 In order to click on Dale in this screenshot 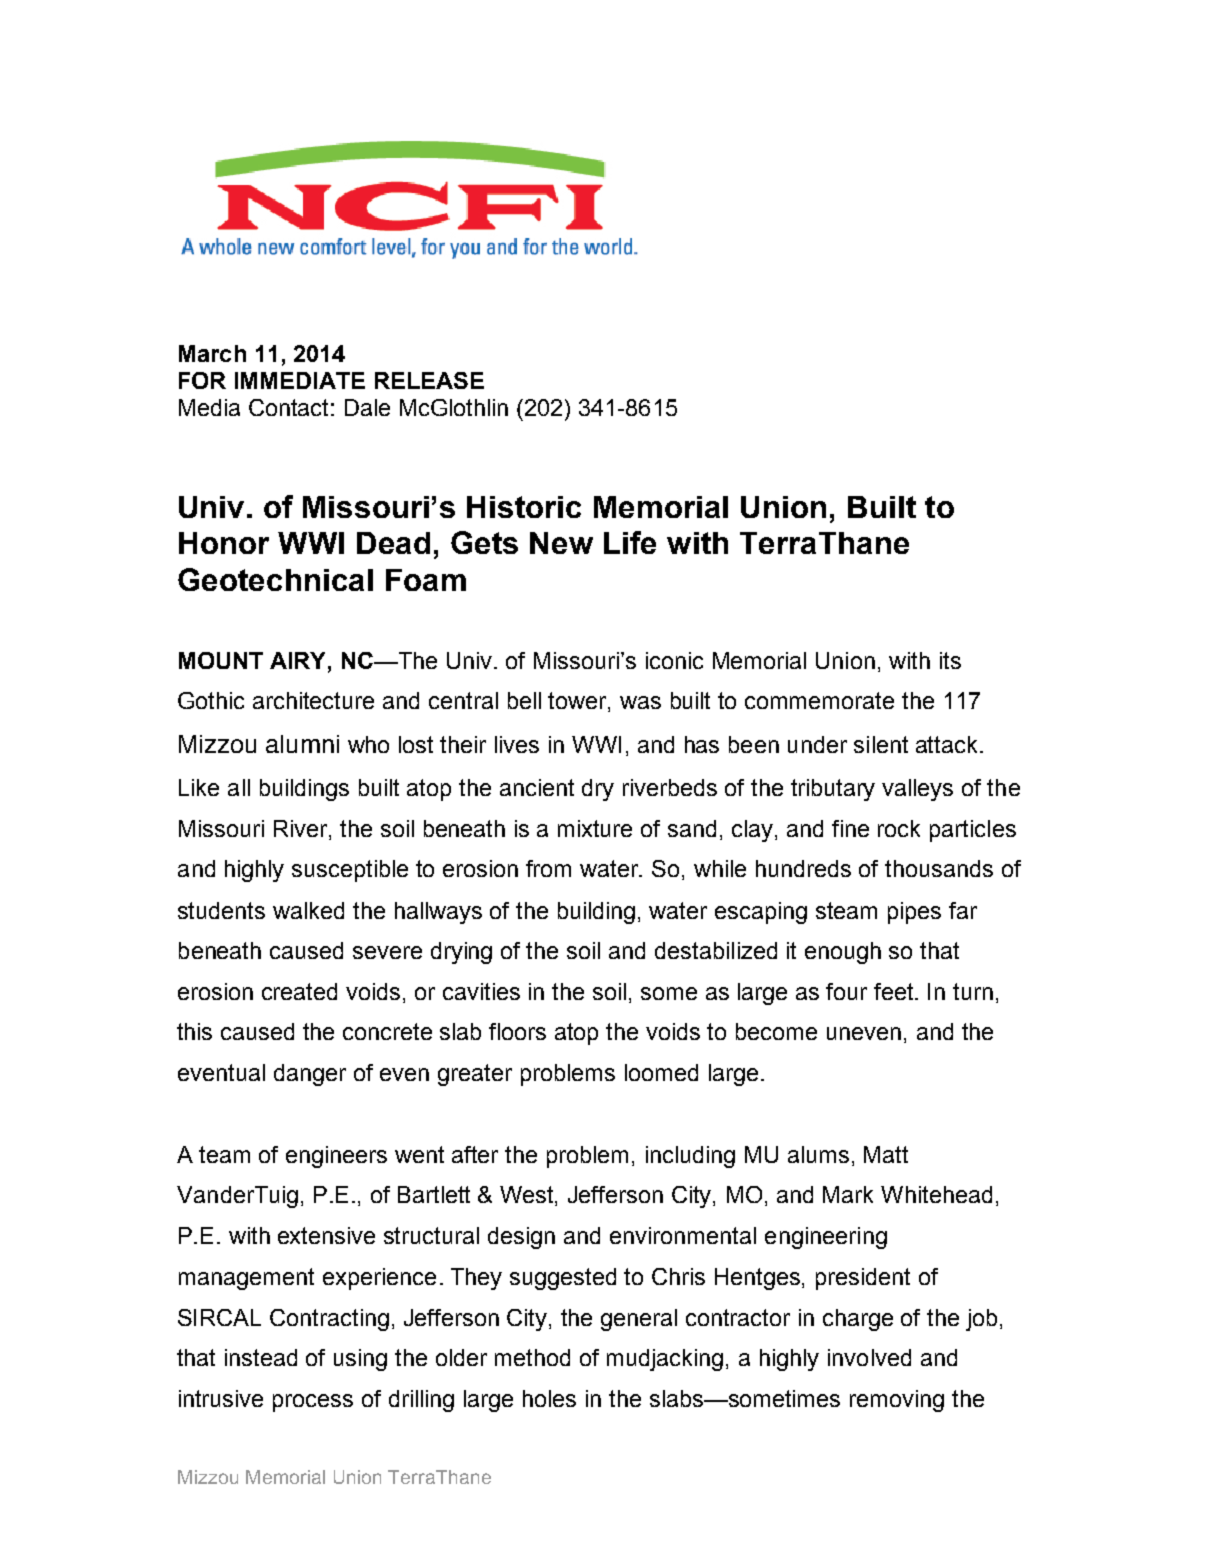, I will do `click(367, 407)`.
